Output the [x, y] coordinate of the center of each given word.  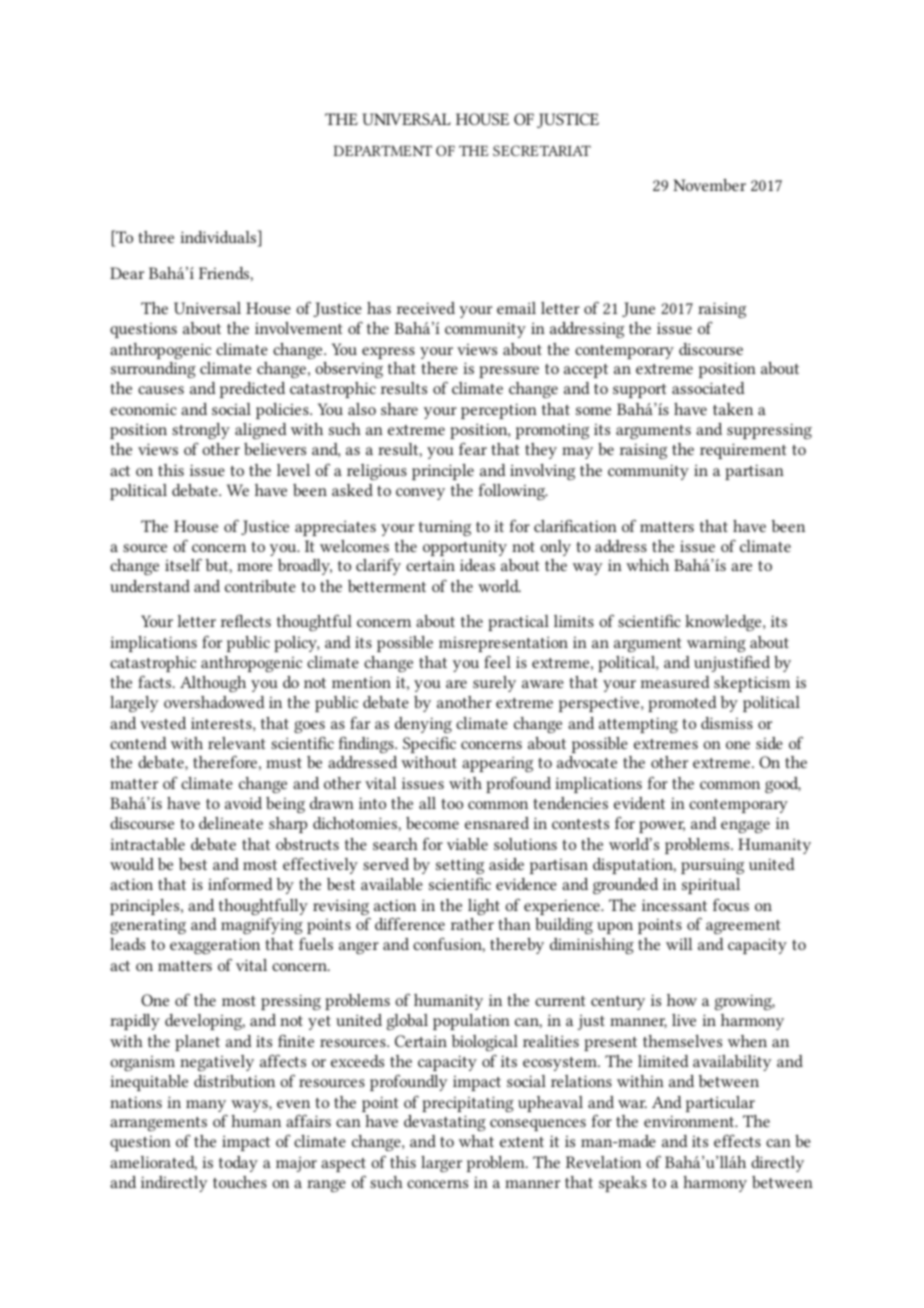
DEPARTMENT [382, 150]
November [709, 185]
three [156, 237]
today [238, 1164]
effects [737, 1140]
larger [441, 1164]
